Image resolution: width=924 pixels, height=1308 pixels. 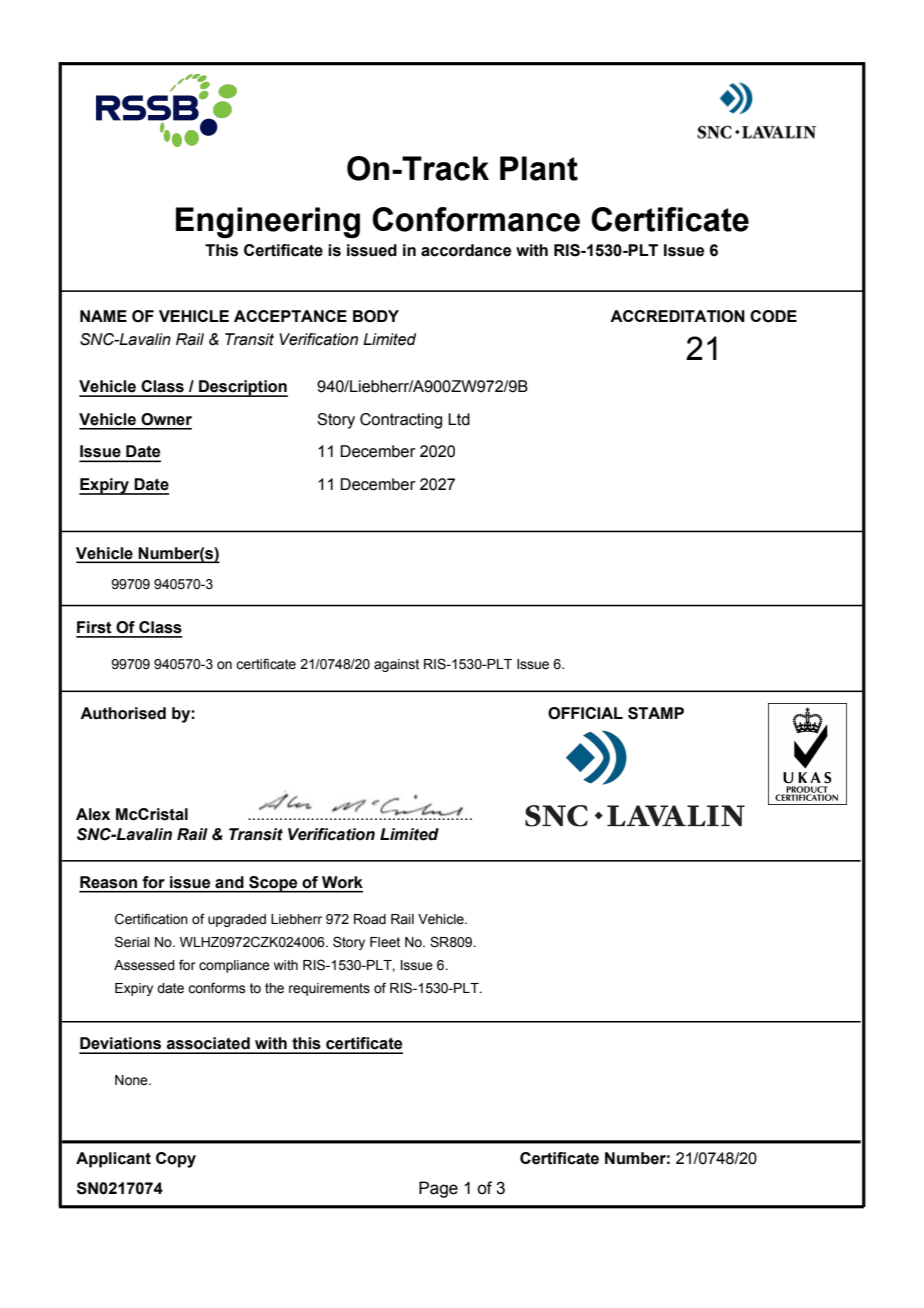 What do you see at coordinates (176, 1160) in the screenshot?
I see `Copy` at bounding box center [176, 1160].
